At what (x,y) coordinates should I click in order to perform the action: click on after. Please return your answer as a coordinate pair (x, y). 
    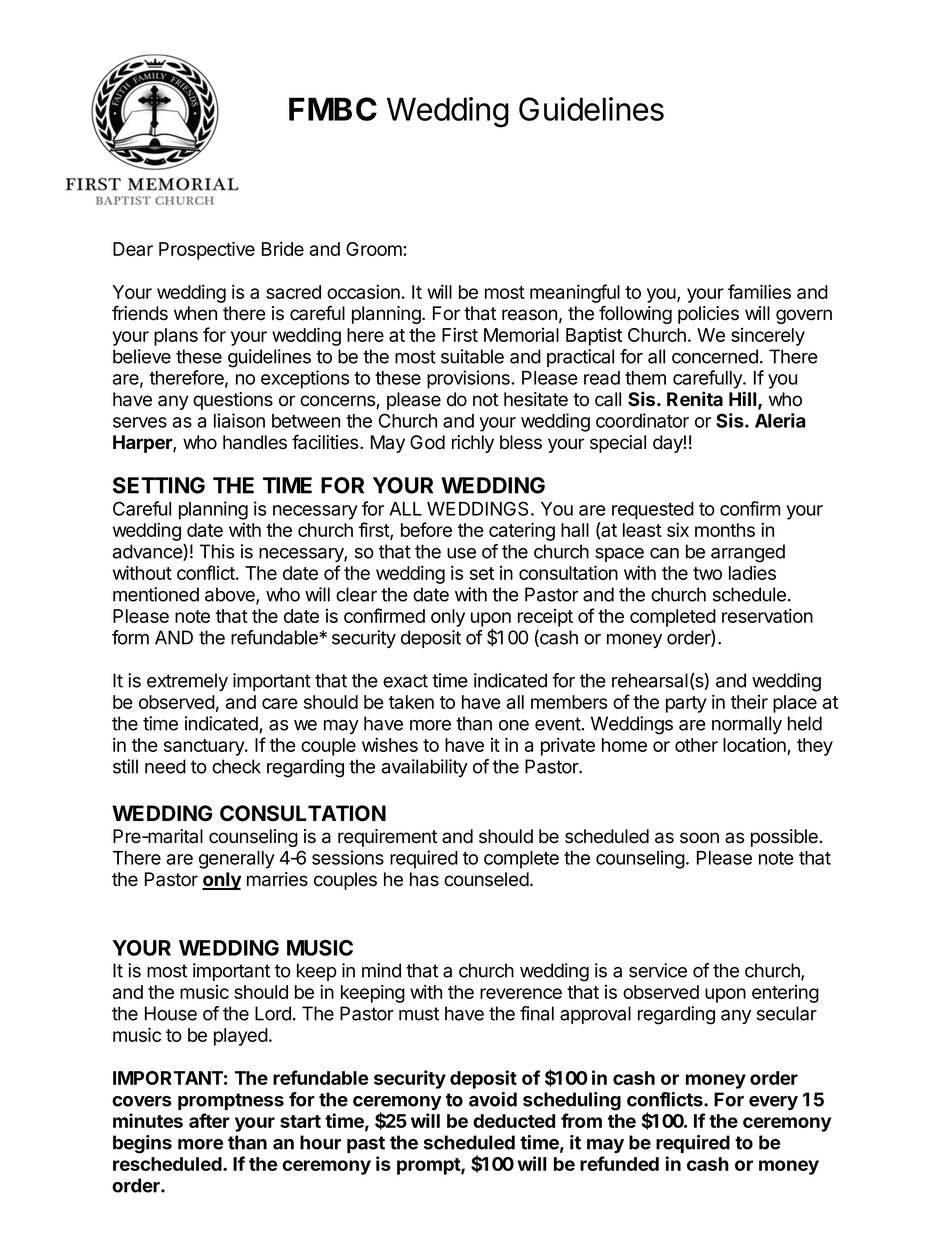
    Looking at the image, I should click on (209, 1120).
